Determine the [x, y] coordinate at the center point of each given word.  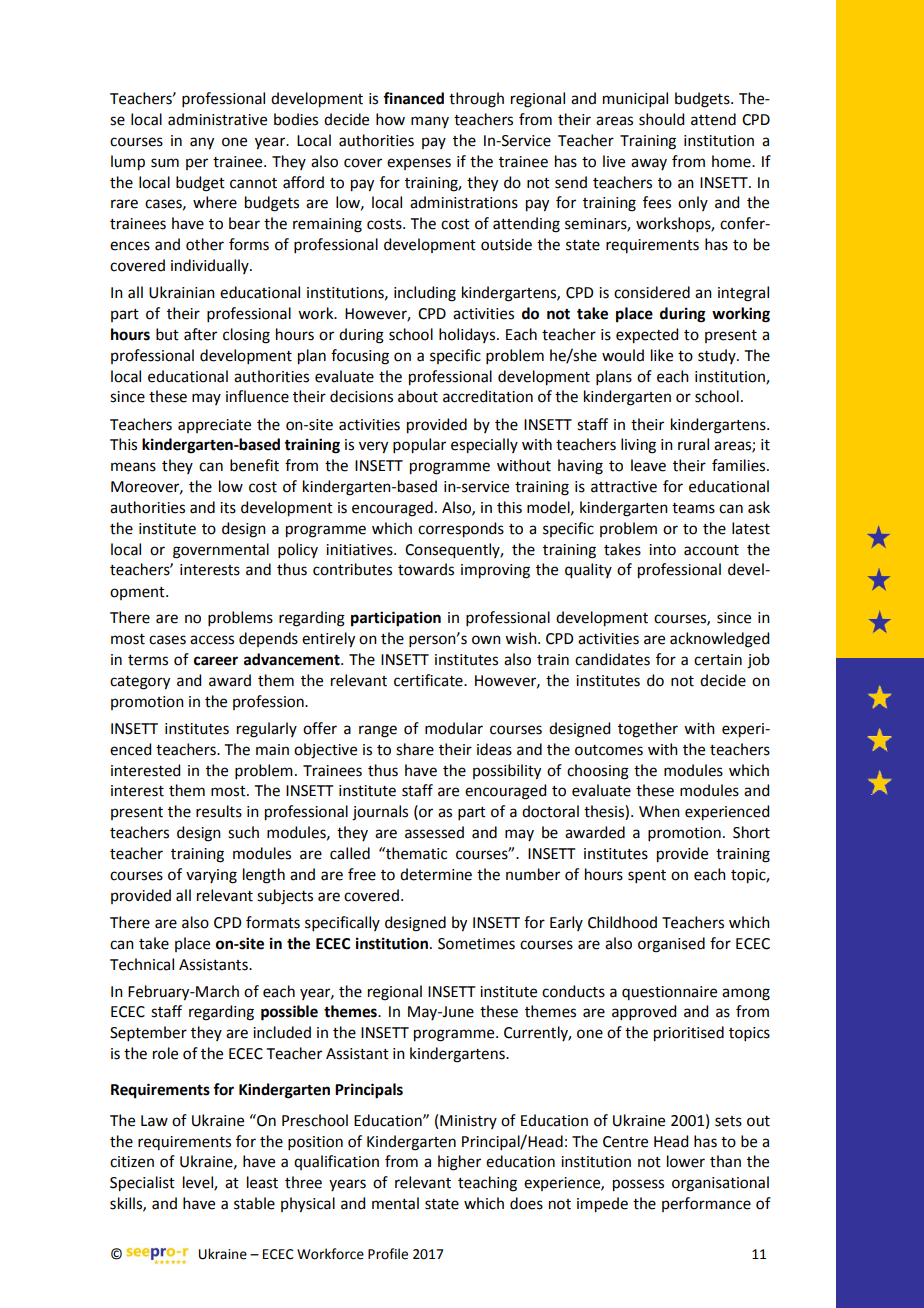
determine [436, 874]
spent [647, 876]
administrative [217, 119]
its [228, 508]
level [199, 1183]
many [430, 122]
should [661, 119]
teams [693, 508]
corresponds [461, 530]
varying [211, 876]
